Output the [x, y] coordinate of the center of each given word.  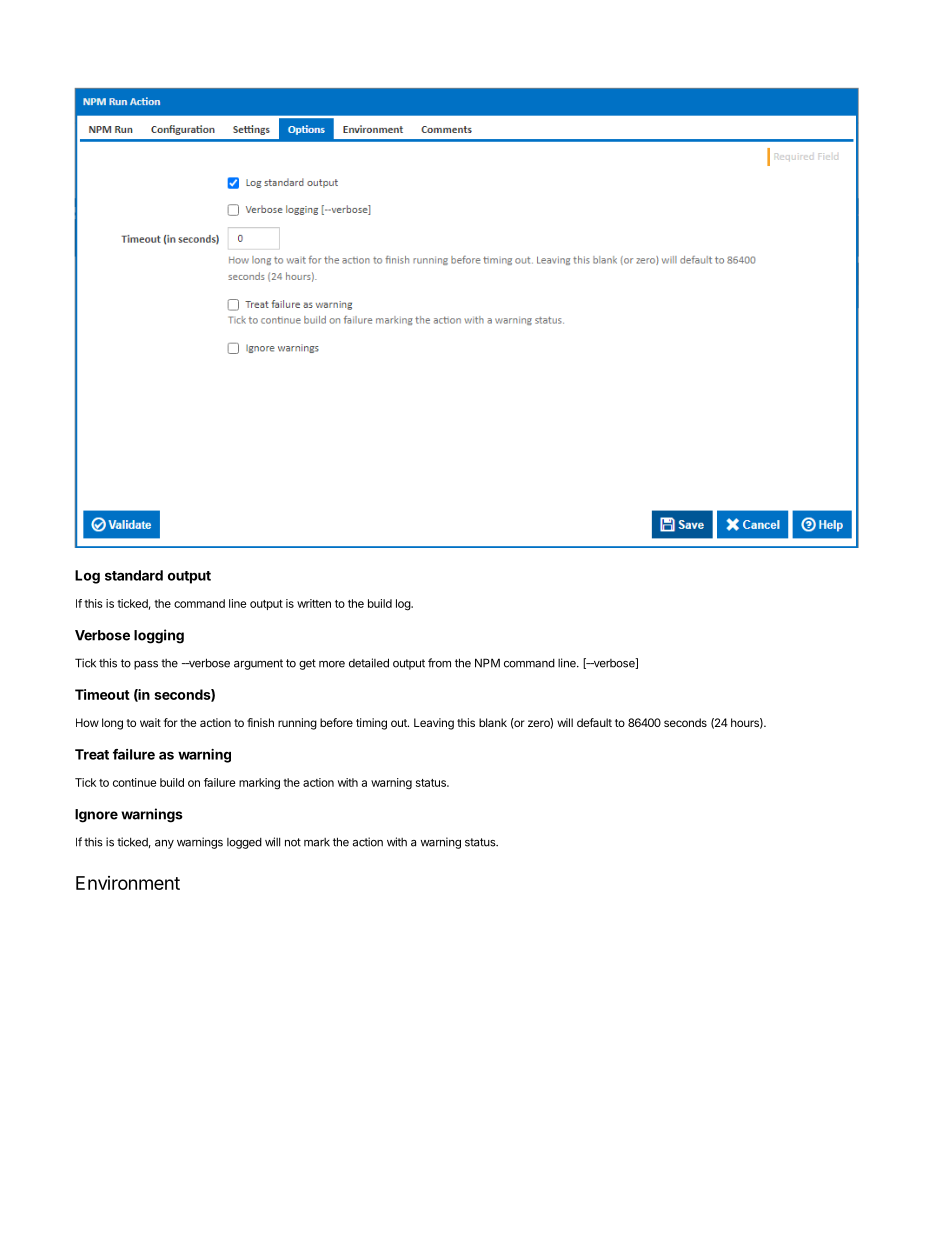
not [293, 842]
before [336, 722]
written [314, 603]
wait [150, 722]
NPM [487, 663]
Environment [128, 883]
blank [493, 722]
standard [134, 575]
